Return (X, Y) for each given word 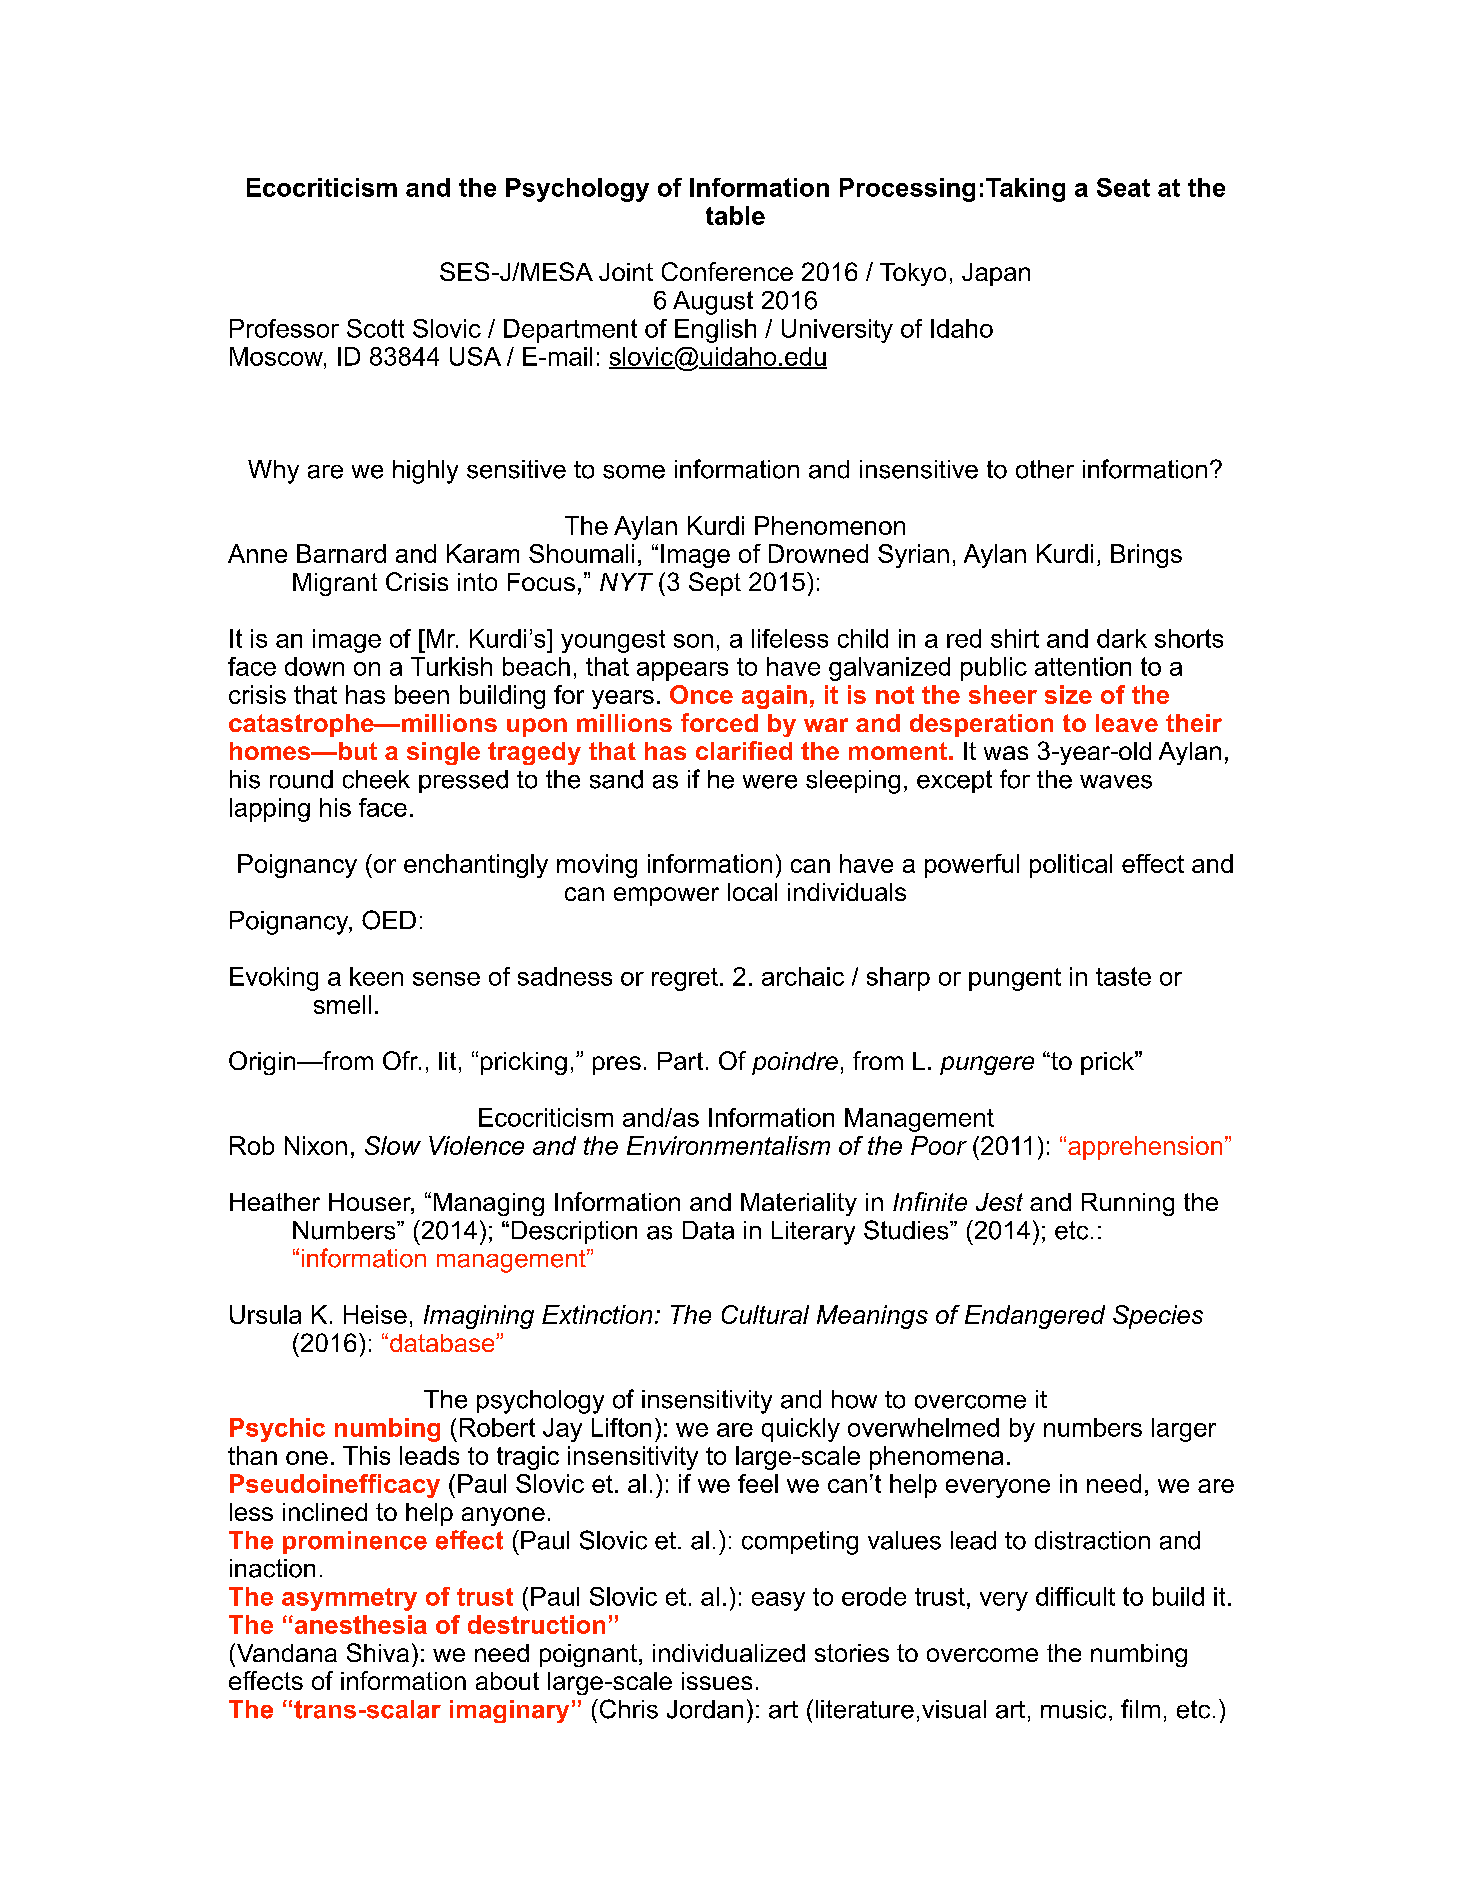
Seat (1123, 187)
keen (376, 976)
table (735, 215)
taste (1123, 976)
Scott (375, 328)
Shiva (378, 1652)
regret (685, 979)
